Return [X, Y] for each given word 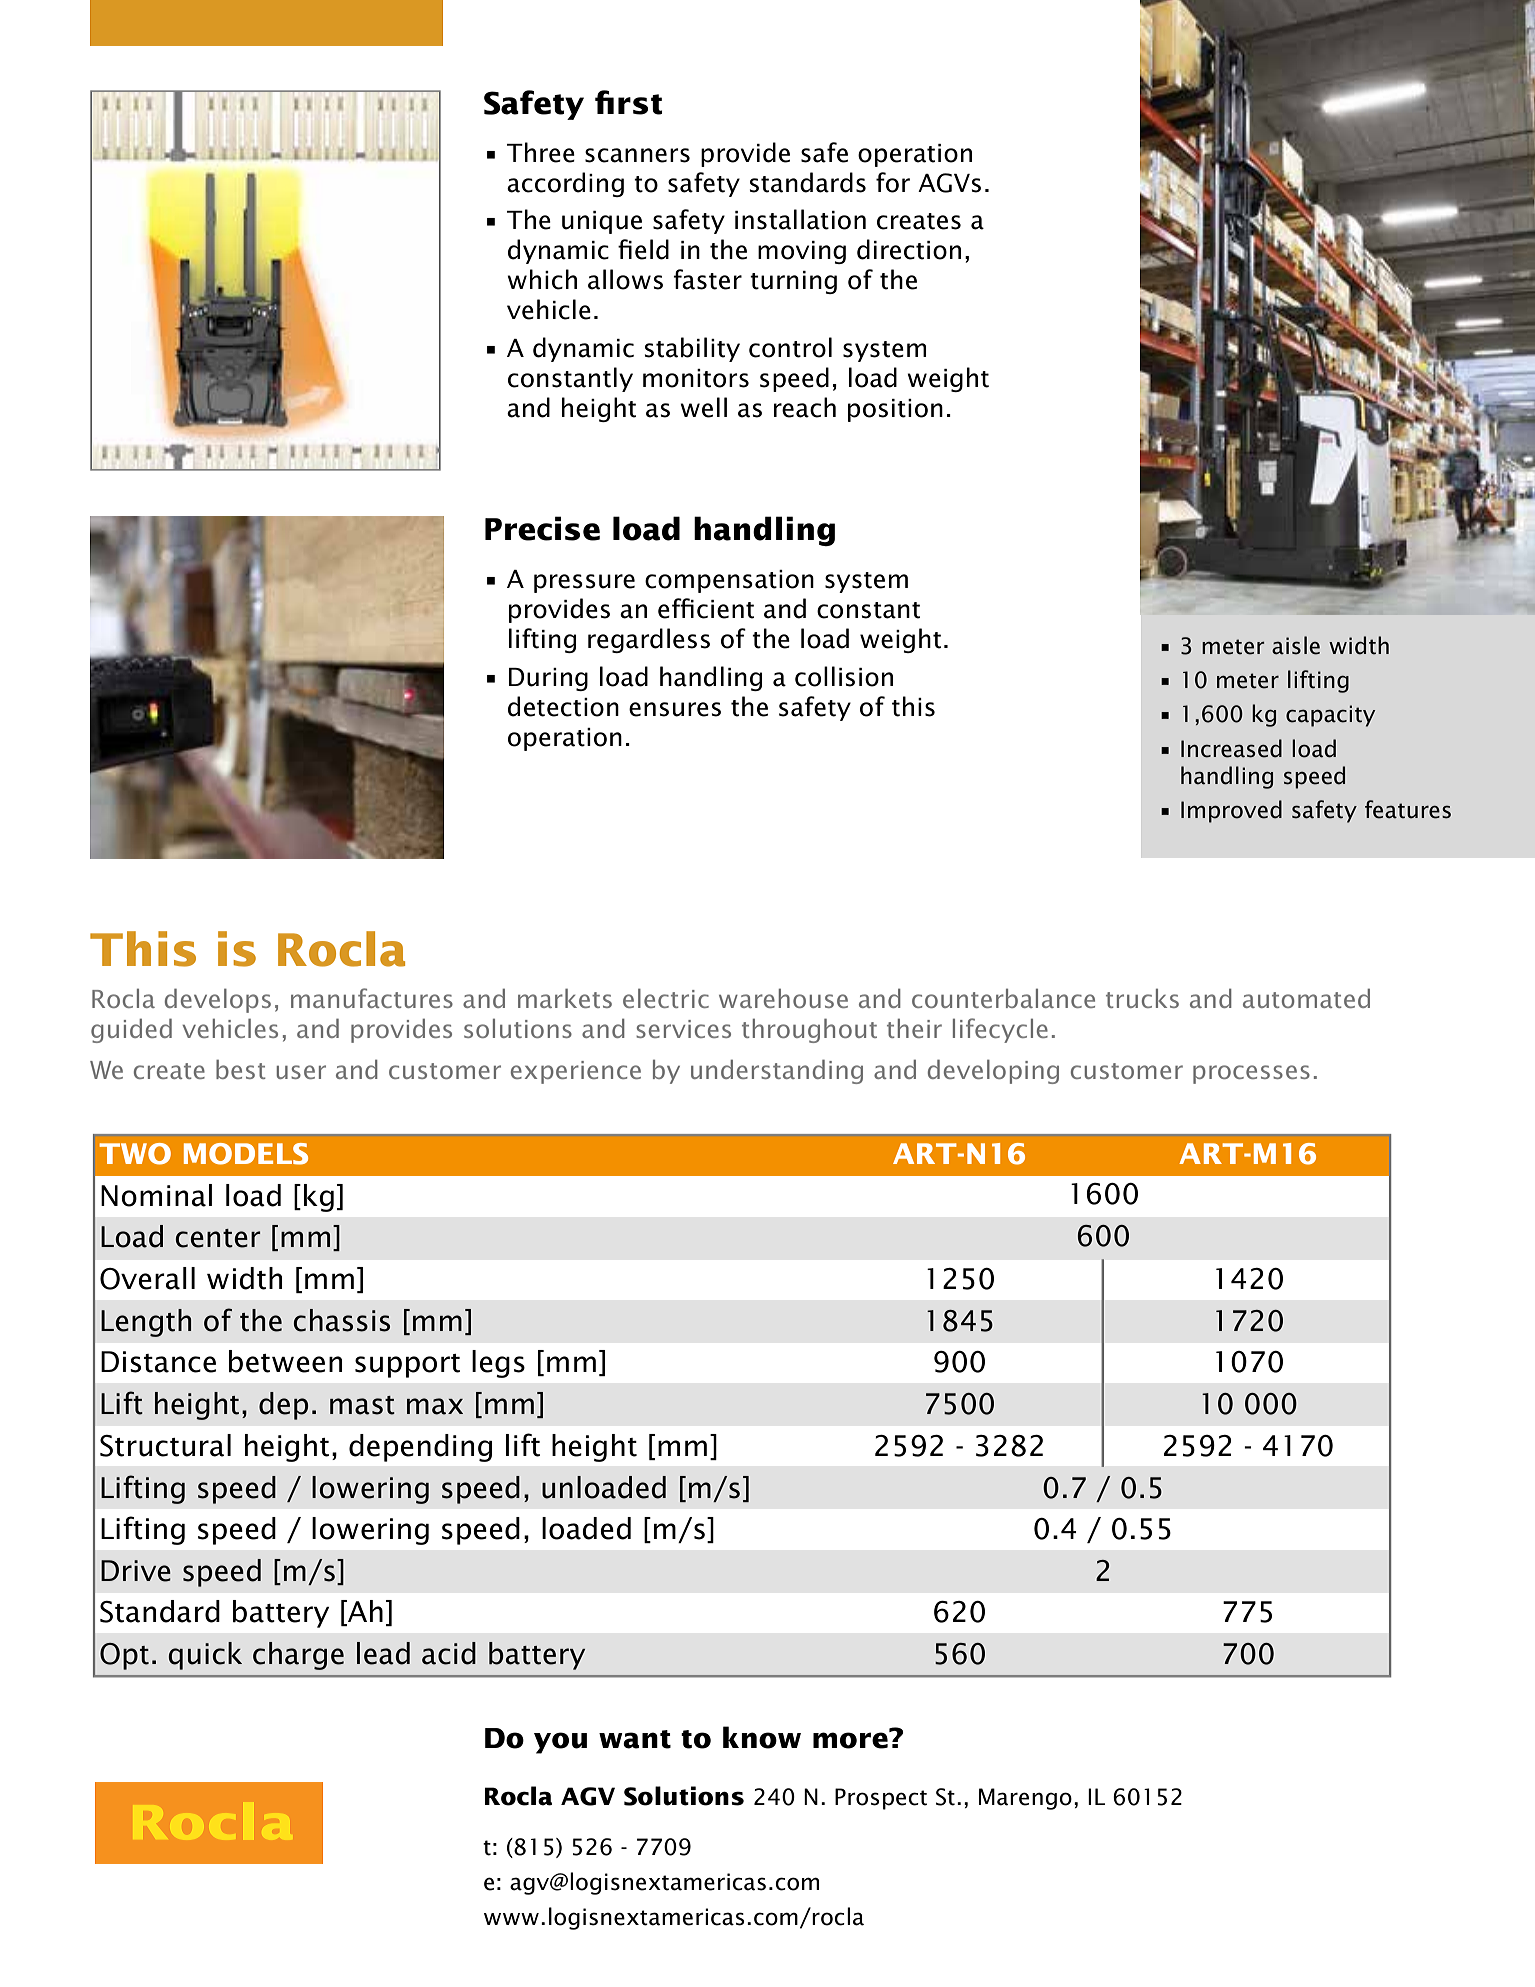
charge [298, 1656]
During [548, 679]
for [893, 182]
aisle [1296, 645]
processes [1251, 1074]
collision [844, 676]
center [218, 1238]
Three [541, 152]
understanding [777, 1071]
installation [800, 219]
